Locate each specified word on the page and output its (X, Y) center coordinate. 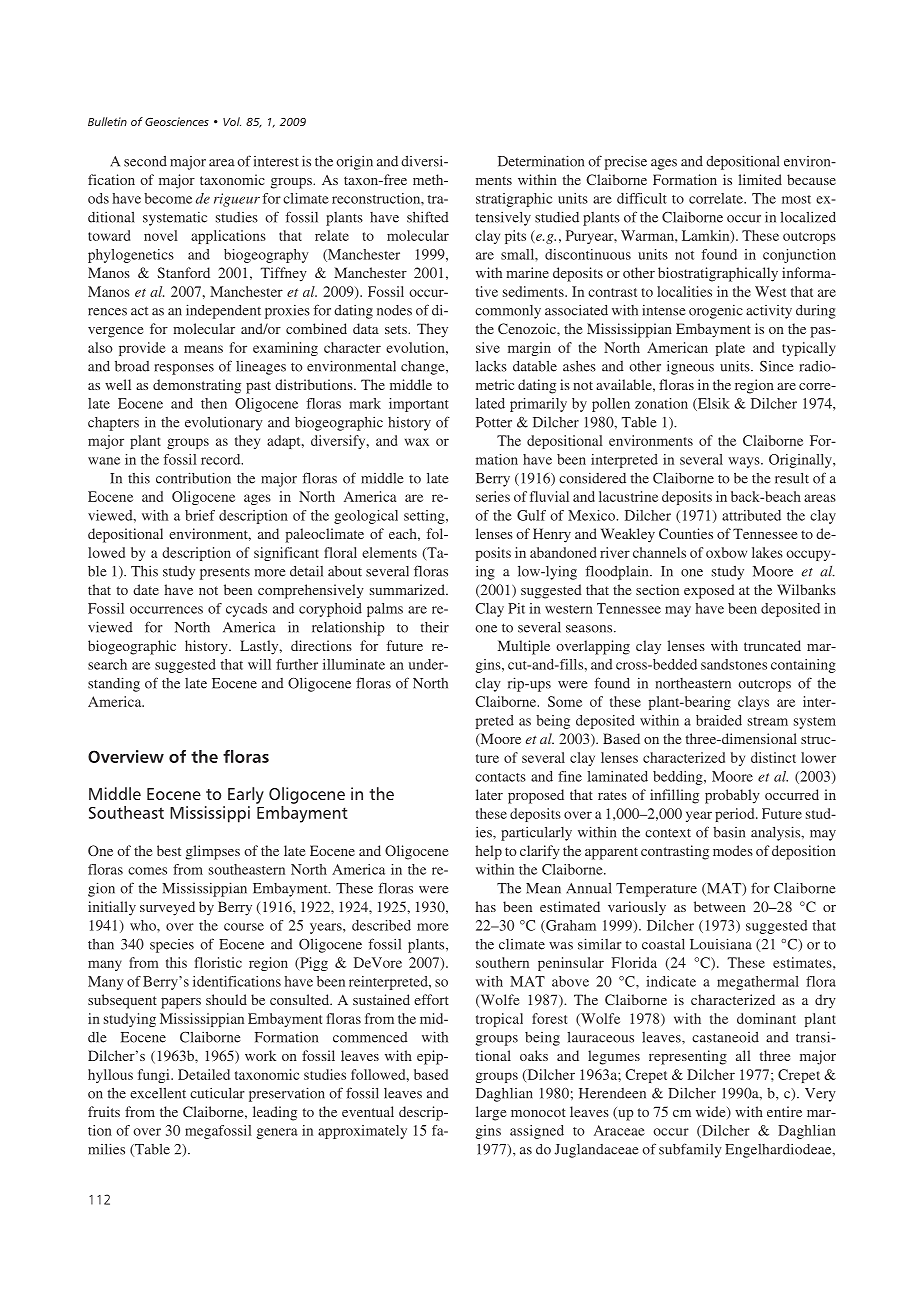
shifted (428, 217)
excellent (158, 1093)
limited (760, 179)
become (168, 198)
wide (712, 1112)
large (491, 1113)
